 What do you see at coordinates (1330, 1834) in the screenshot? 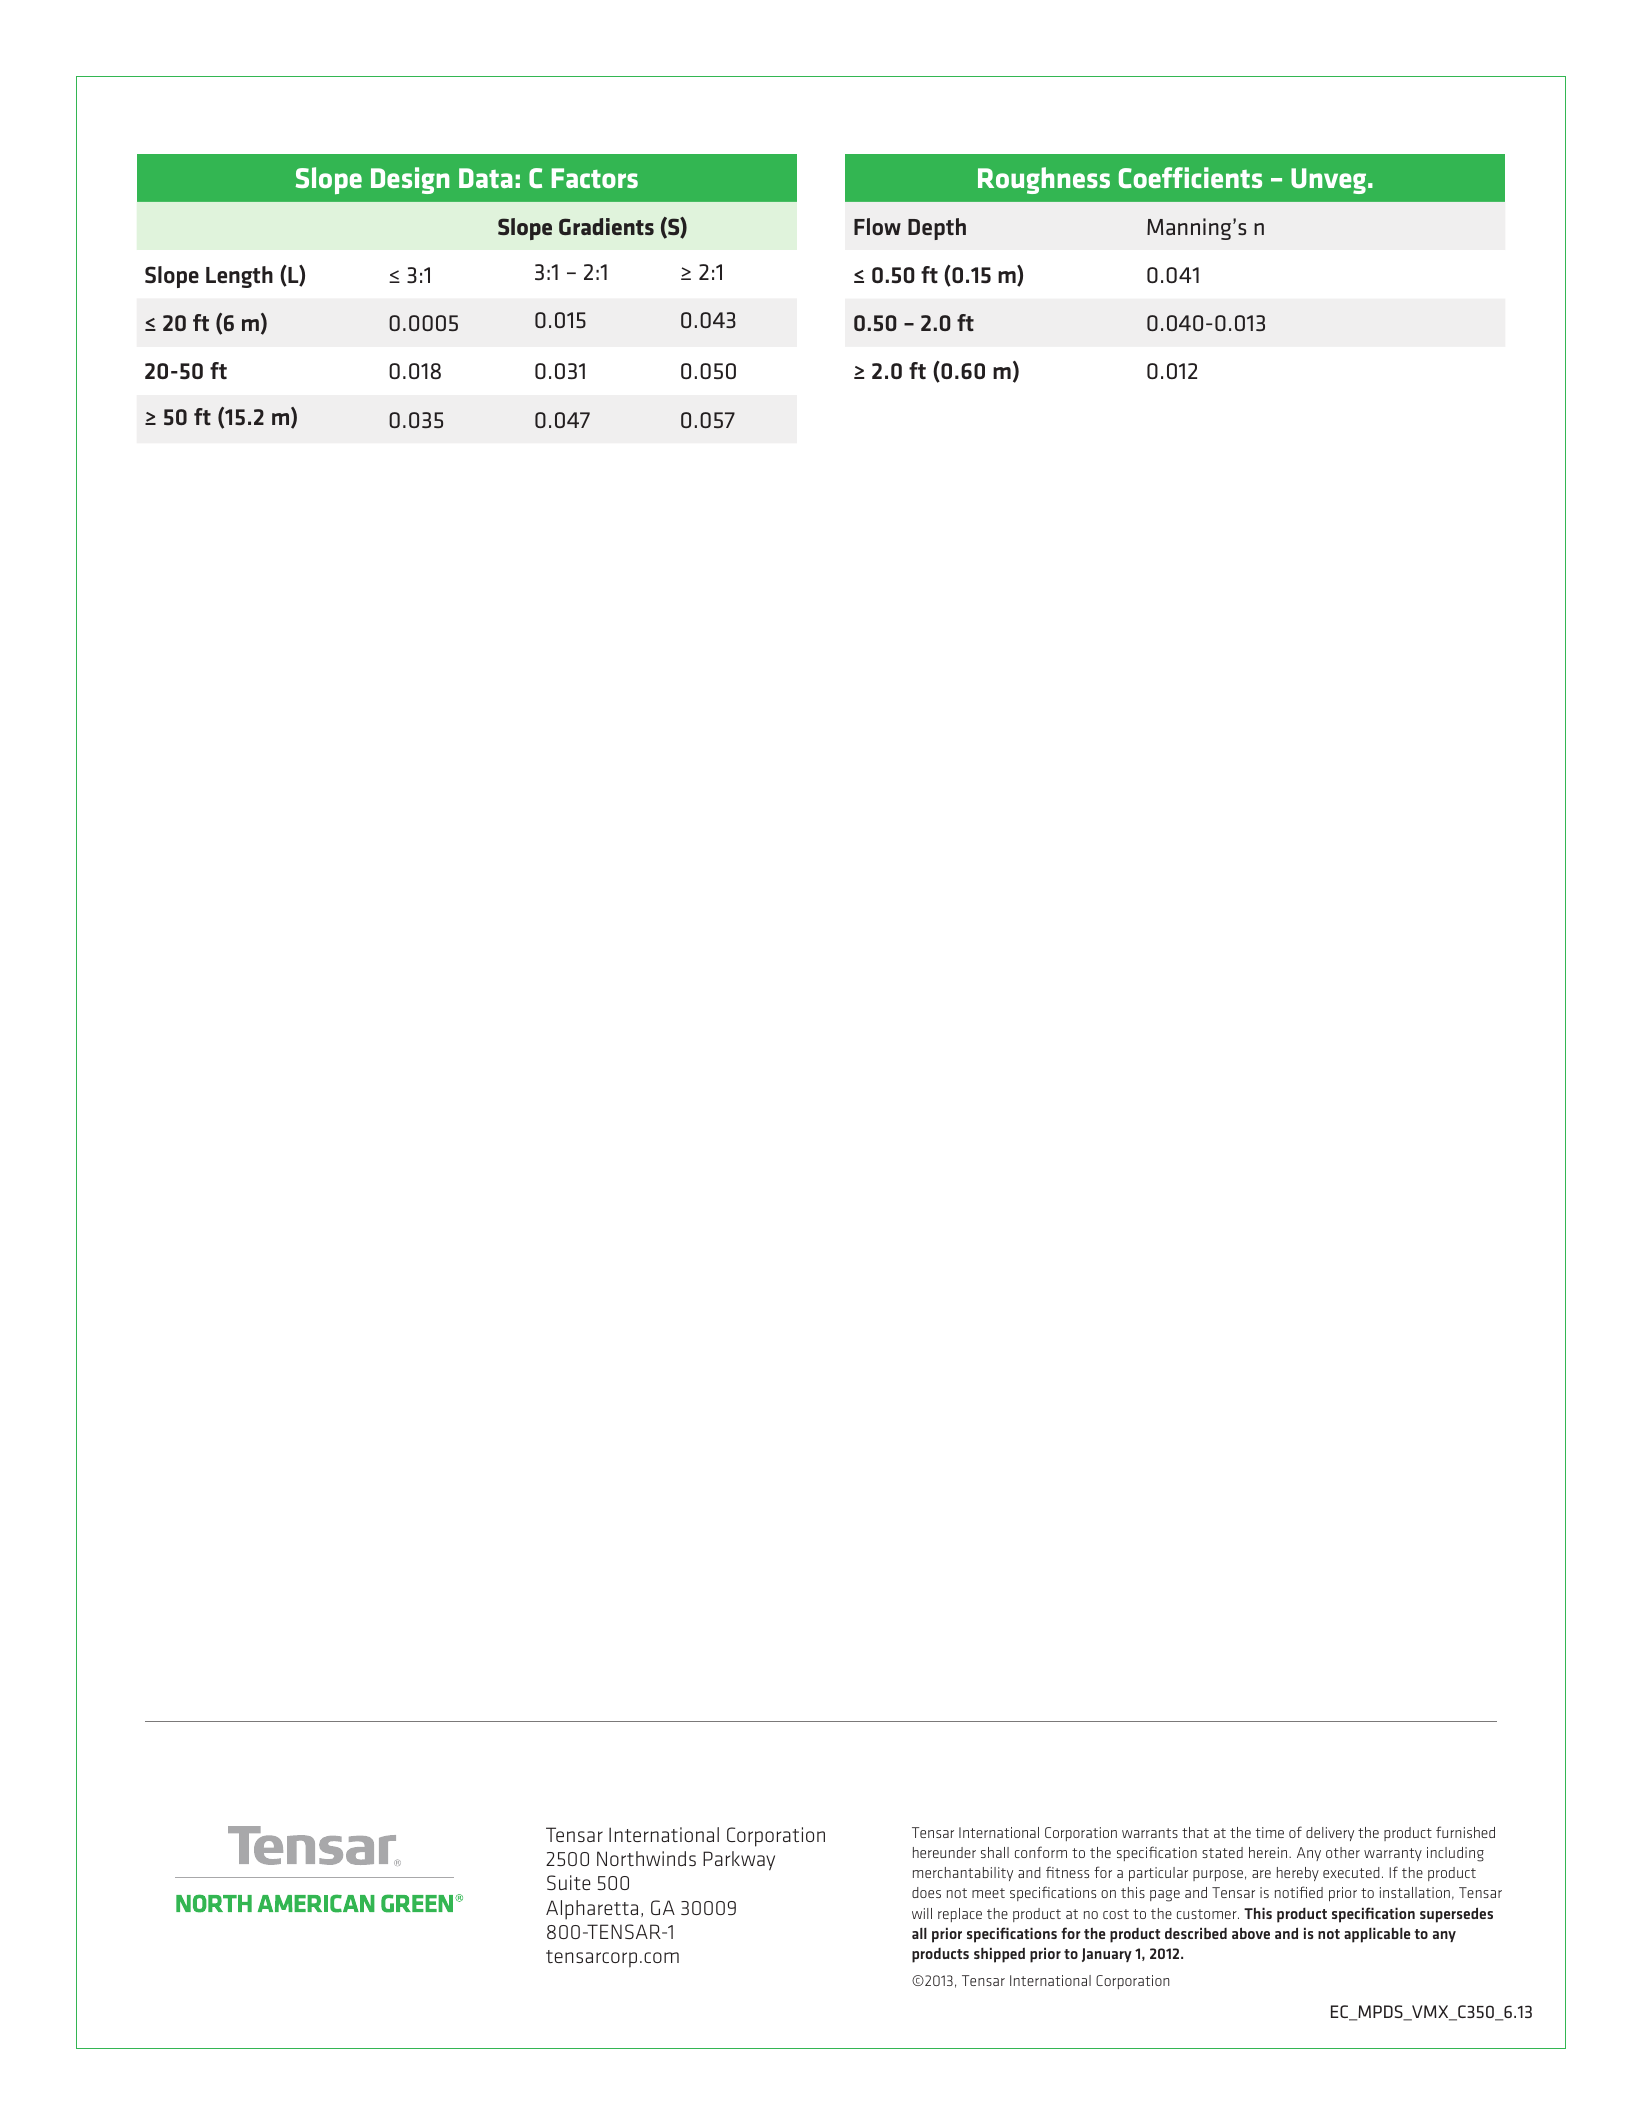
I see `delivery` at bounding box center [1330, 1834].
